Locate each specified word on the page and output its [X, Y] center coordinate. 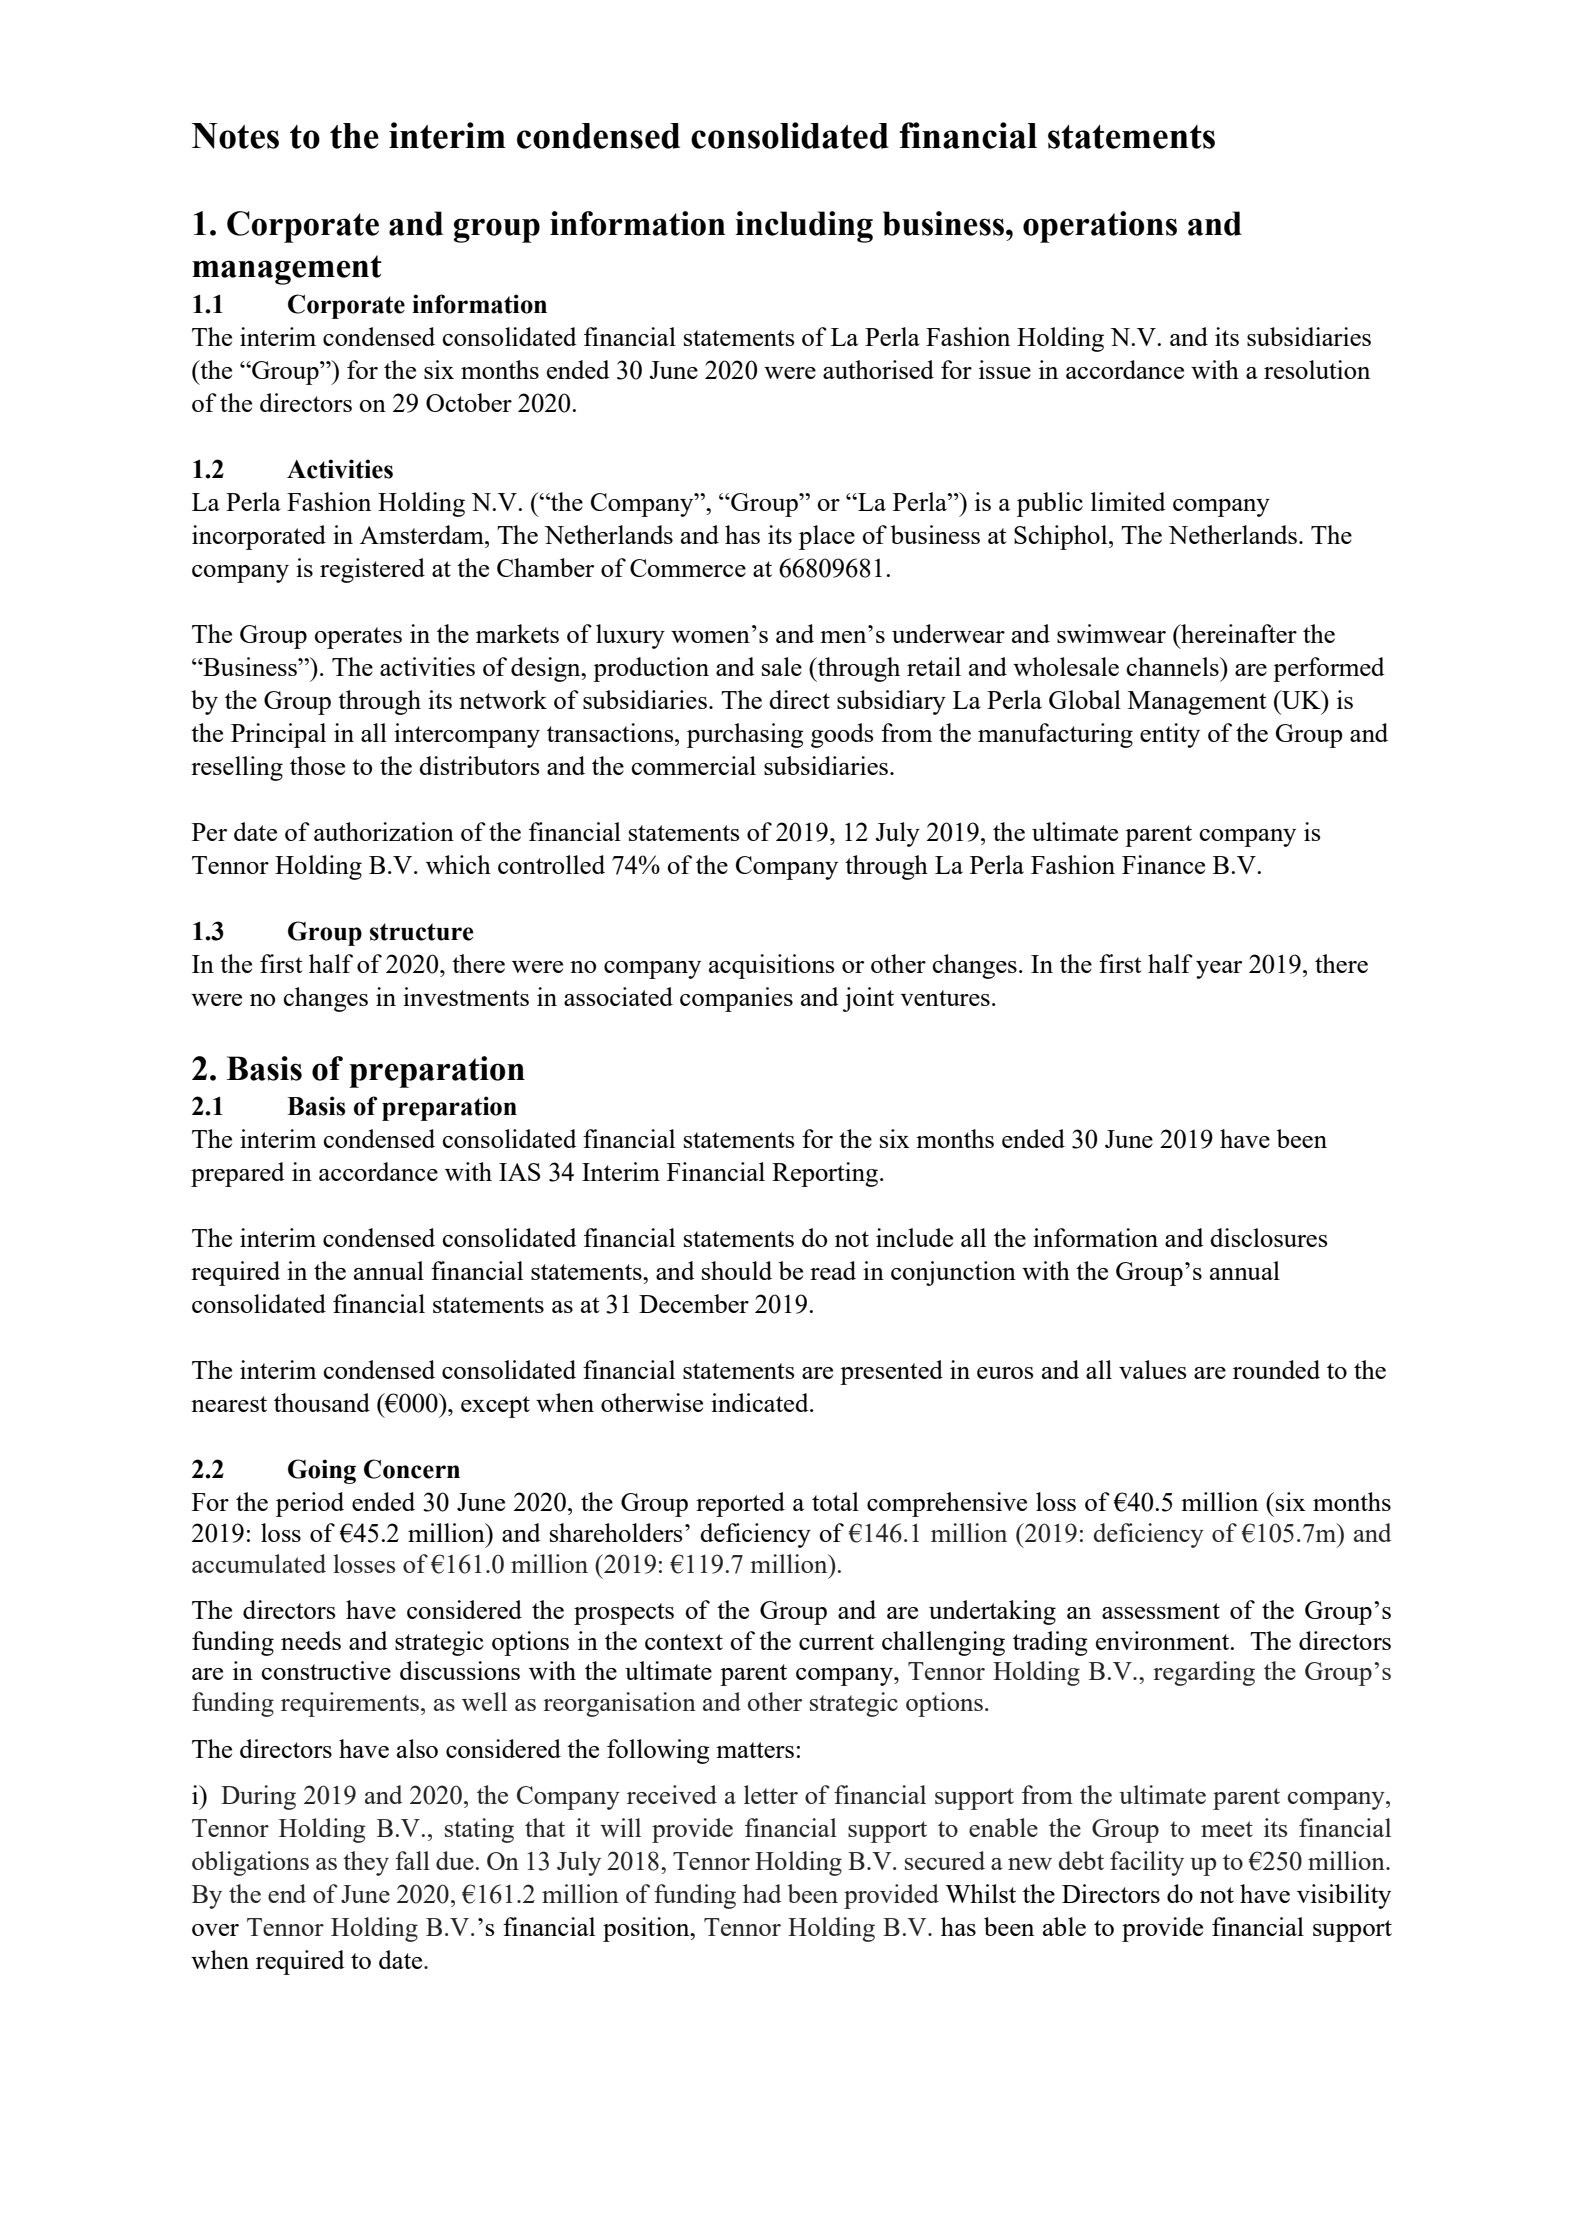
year [1219, 970]
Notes [235, 136]
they [366, 1863]
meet [1227, 1829]
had [762, 1893]
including [804, 227]
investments [466, 996]
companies [736, 999]
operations [1100, 227]
